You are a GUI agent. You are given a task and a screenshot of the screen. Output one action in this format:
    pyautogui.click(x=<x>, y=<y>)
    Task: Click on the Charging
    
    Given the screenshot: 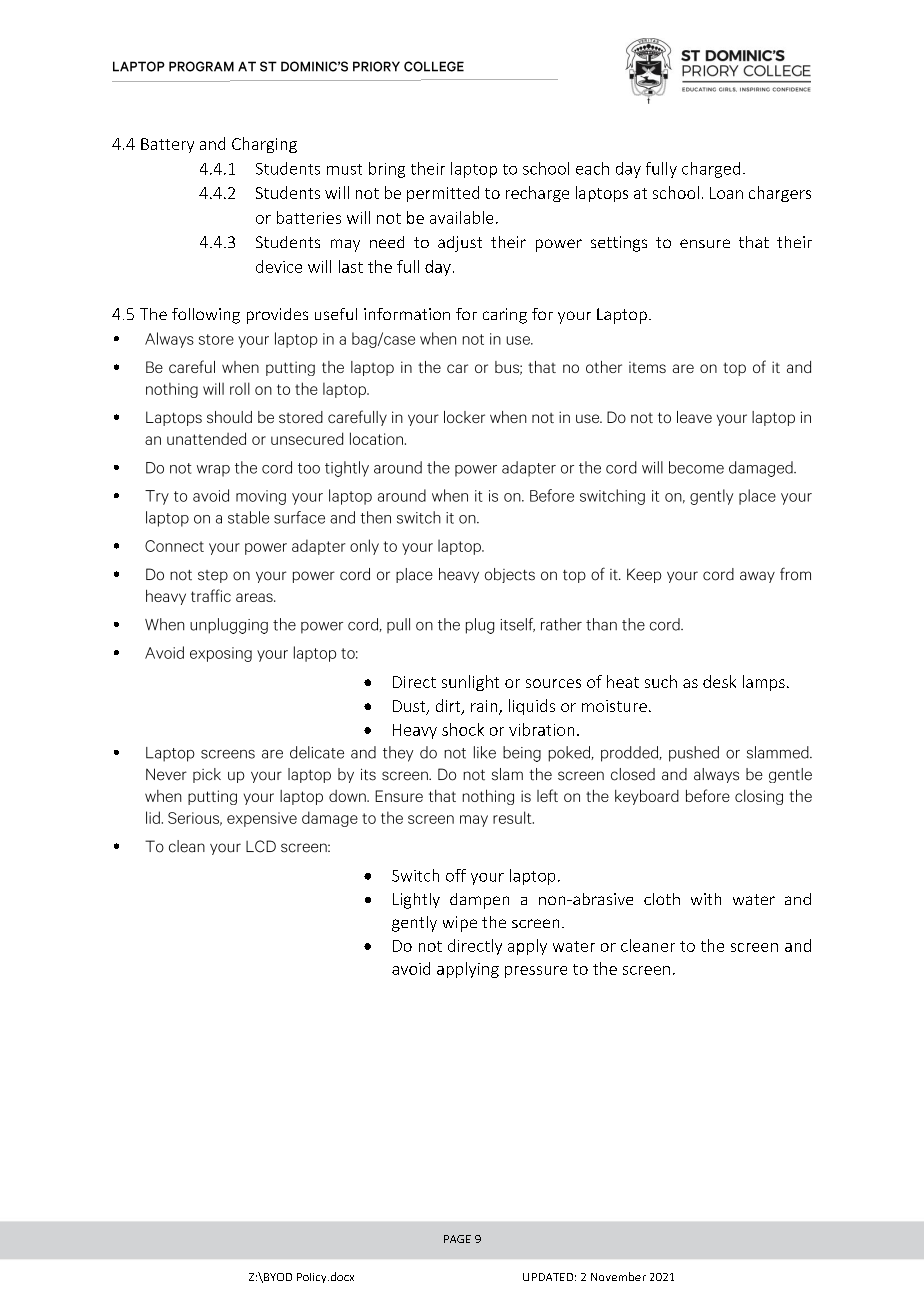 What is the action you would take?
    pyautogui.click(x=264, y=145)
